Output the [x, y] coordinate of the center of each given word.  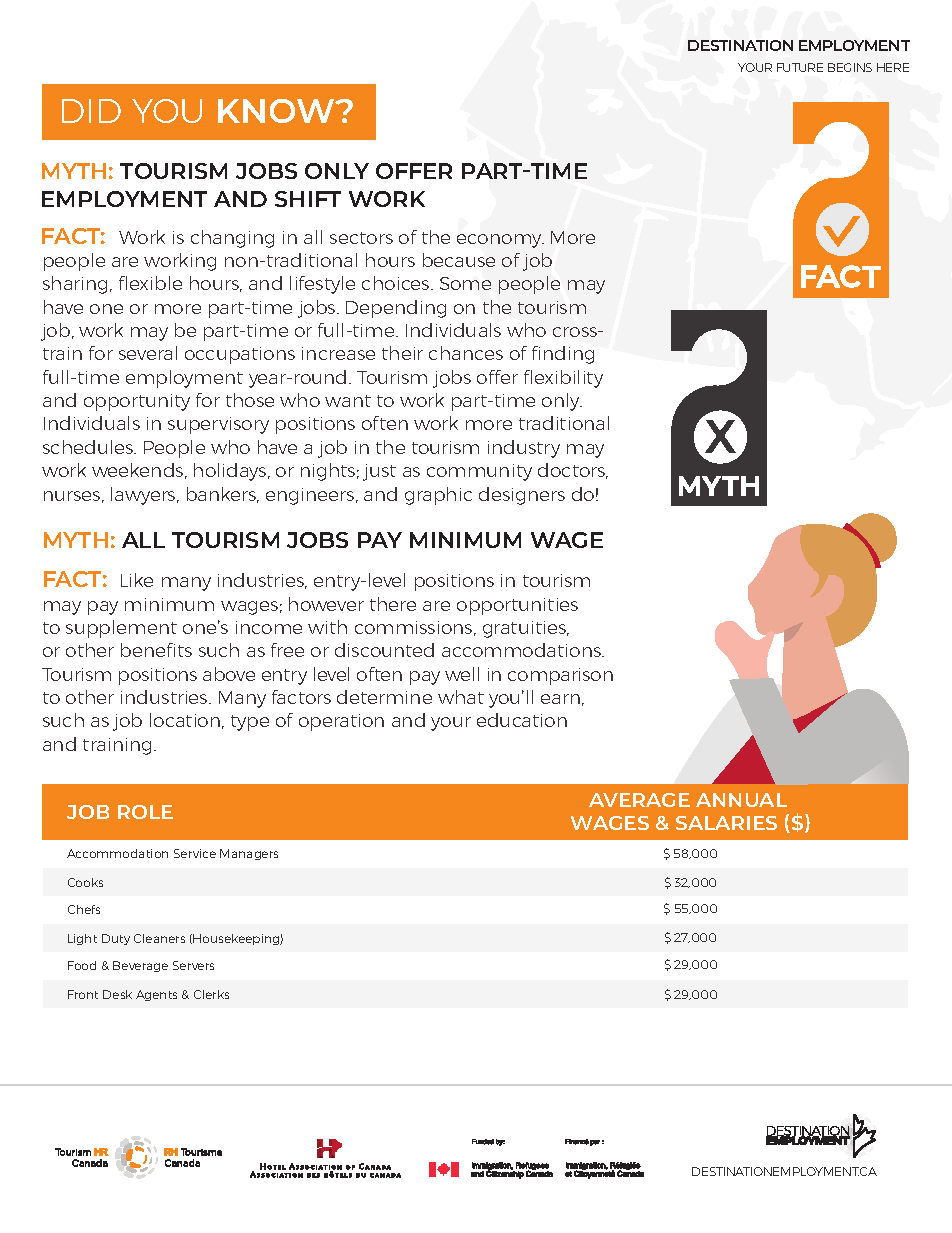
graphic [438, 496]
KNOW [277, 111]
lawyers [144, 496]
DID [91, 111]
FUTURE [800, 67]
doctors [573, 471]
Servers [193, 965]
